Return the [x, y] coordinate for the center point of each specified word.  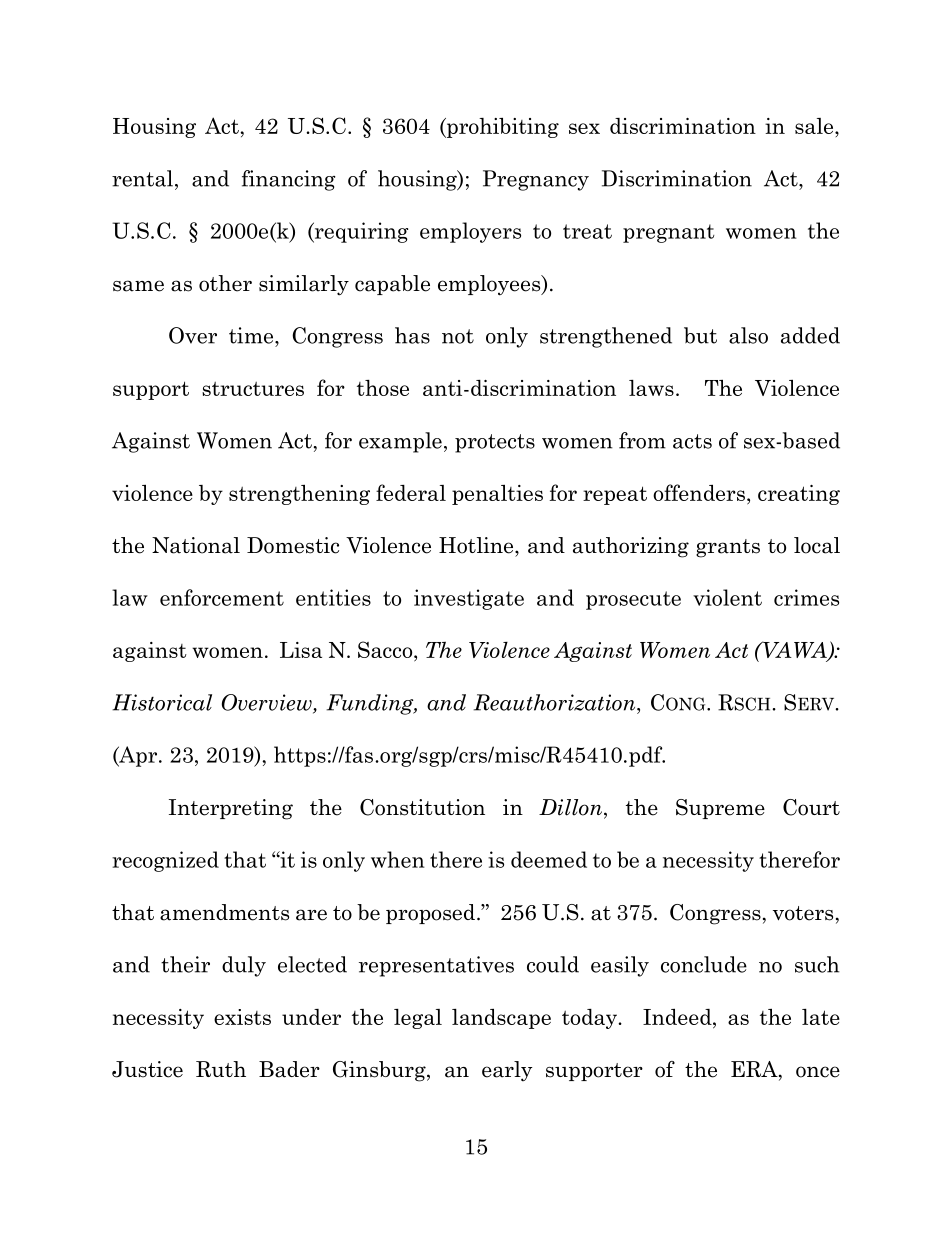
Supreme [720, 809]
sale [815, 126]
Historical [162, 702]
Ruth [221, 1069]
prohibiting [502, 128]
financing [289, 180]
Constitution [422, 807]
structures [253, 389]
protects [495, 443]
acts [692, 441]
